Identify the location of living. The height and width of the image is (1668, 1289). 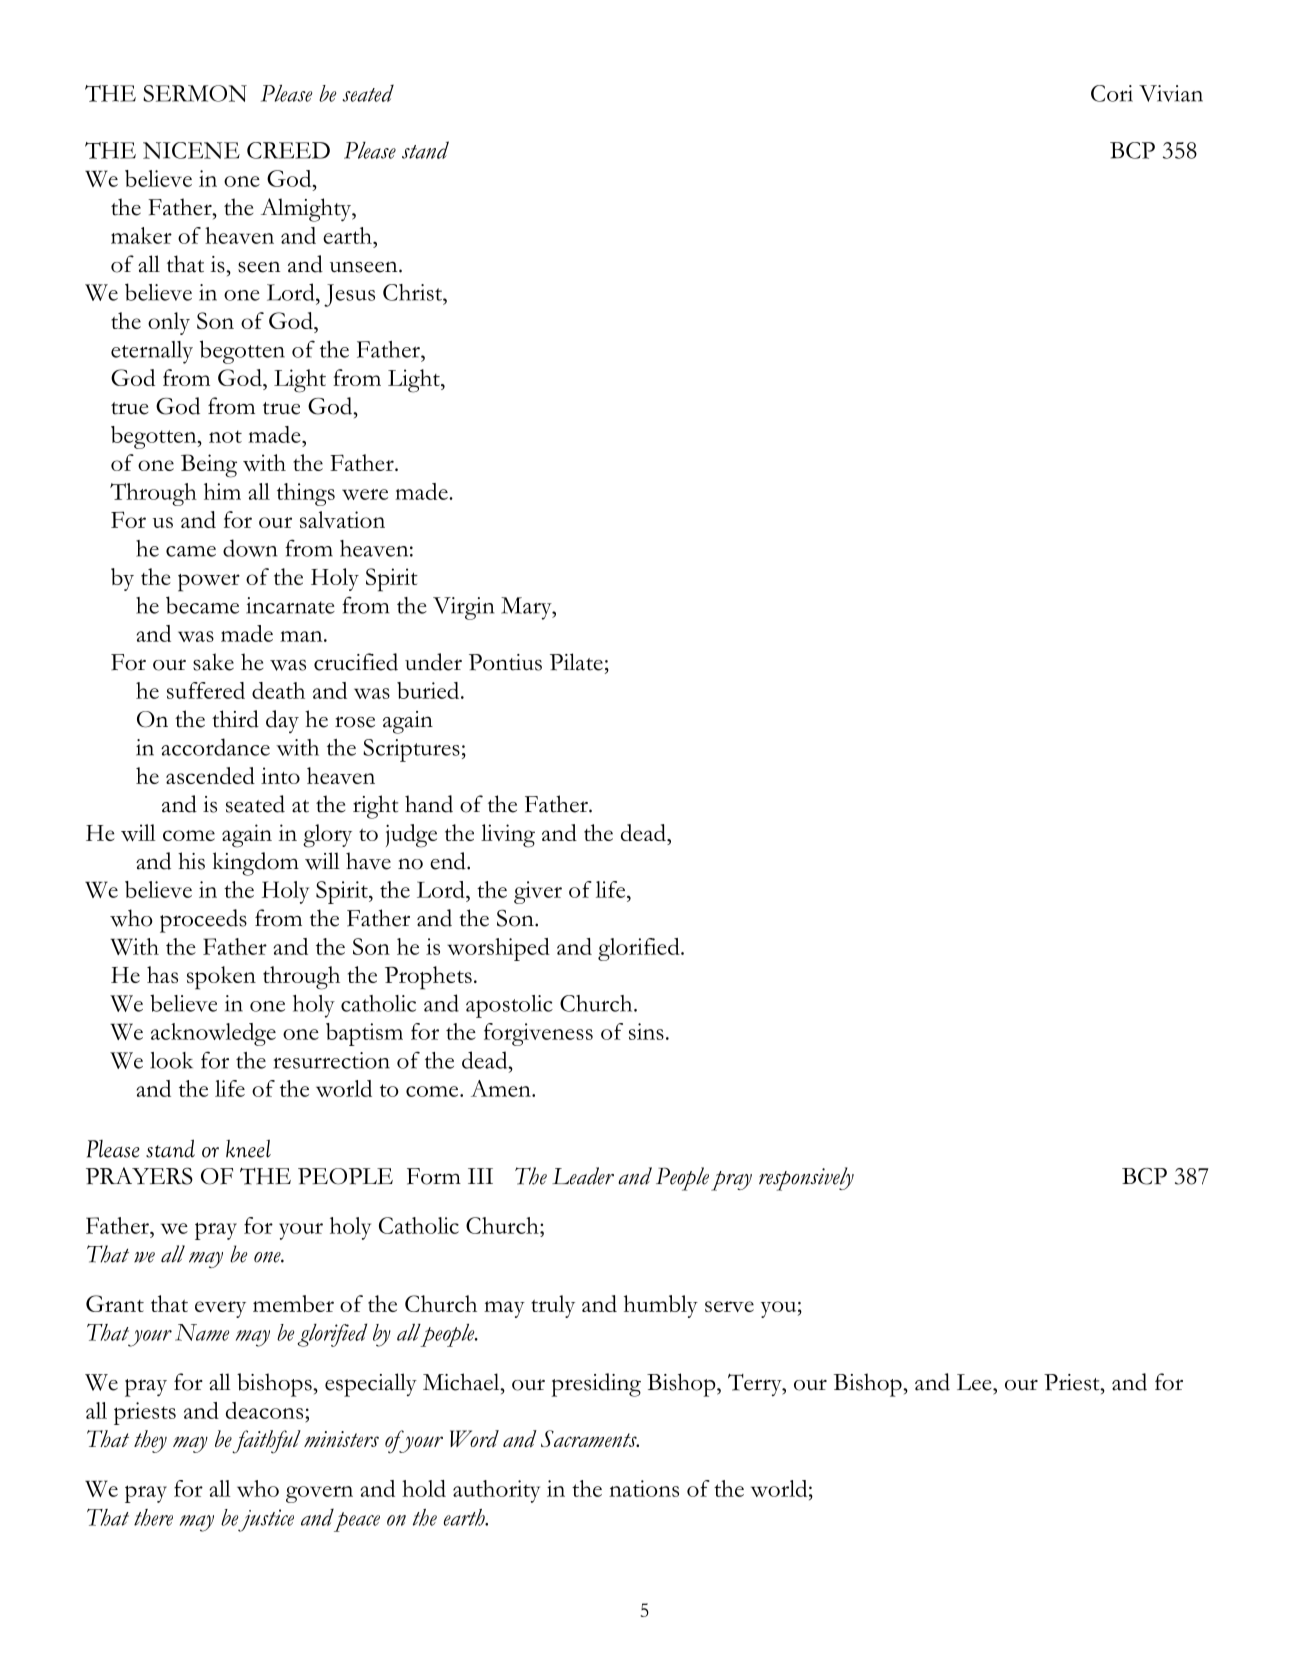
(508, 836).
